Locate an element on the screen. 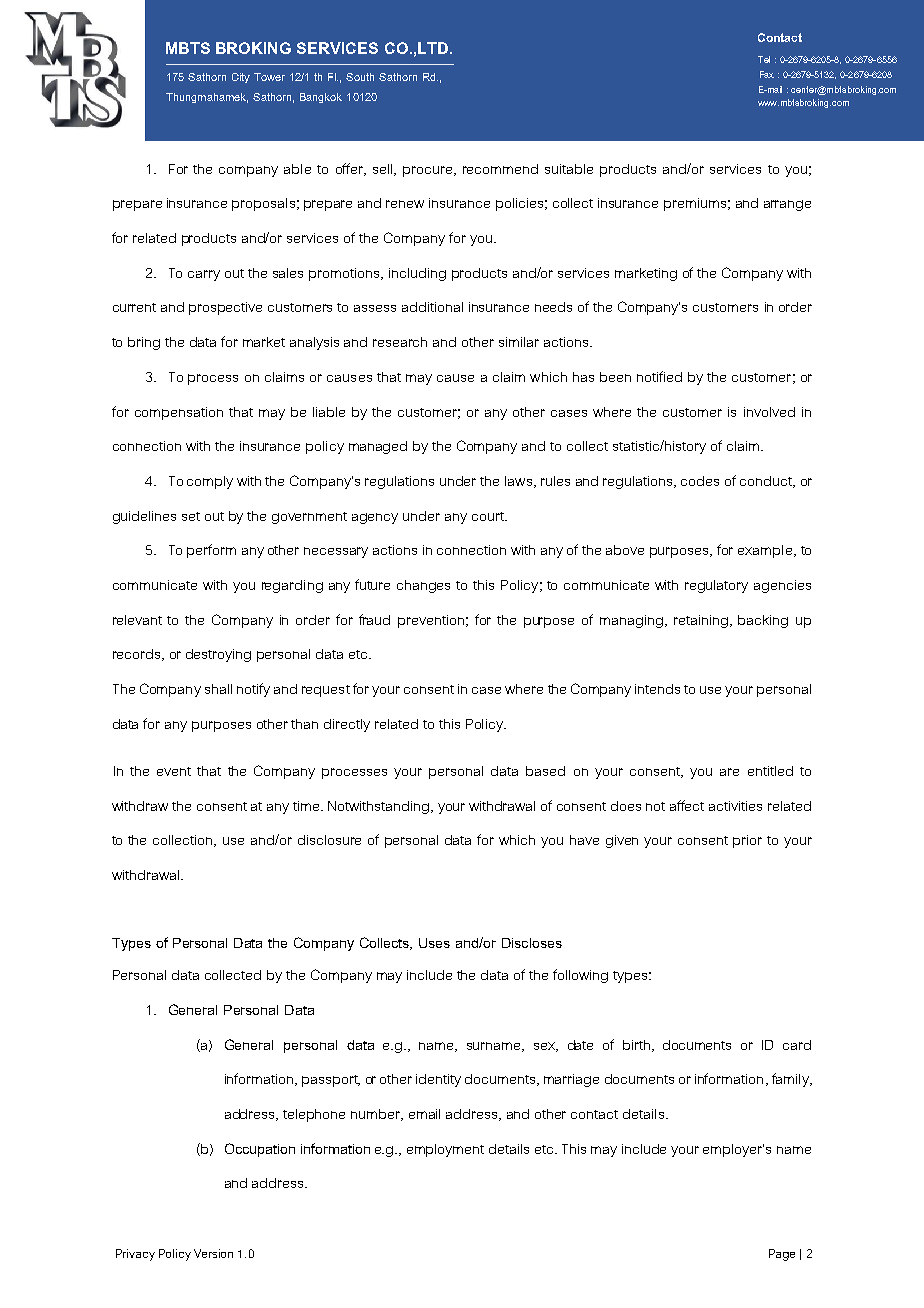  Page is located at coordinates (782, 1255).
